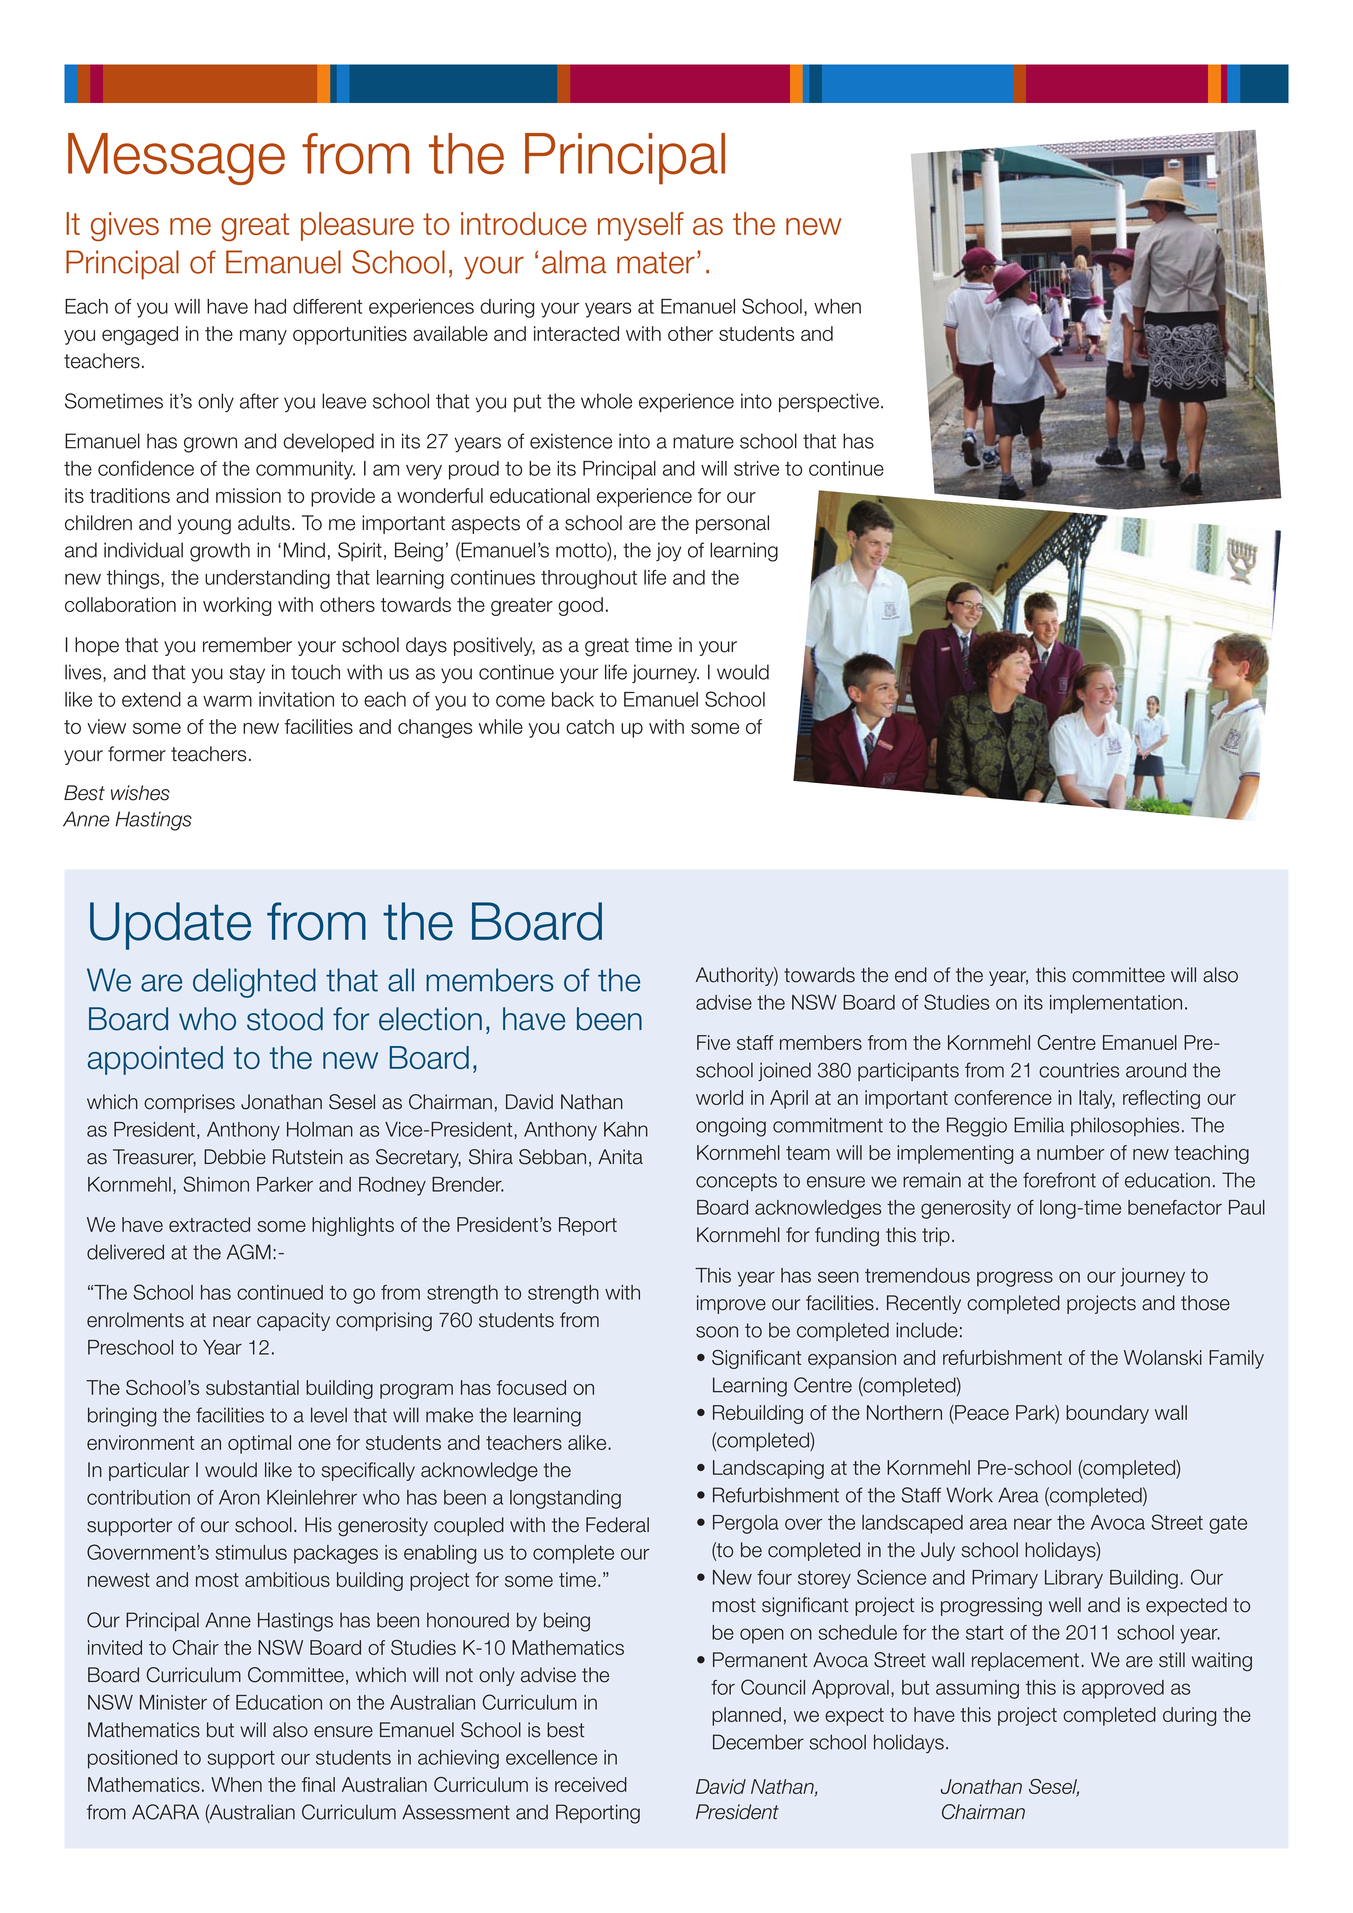  What do you see at coordinates (227, 701) in the screenshot?
I see `warm` at bounding box center [227, 701].
